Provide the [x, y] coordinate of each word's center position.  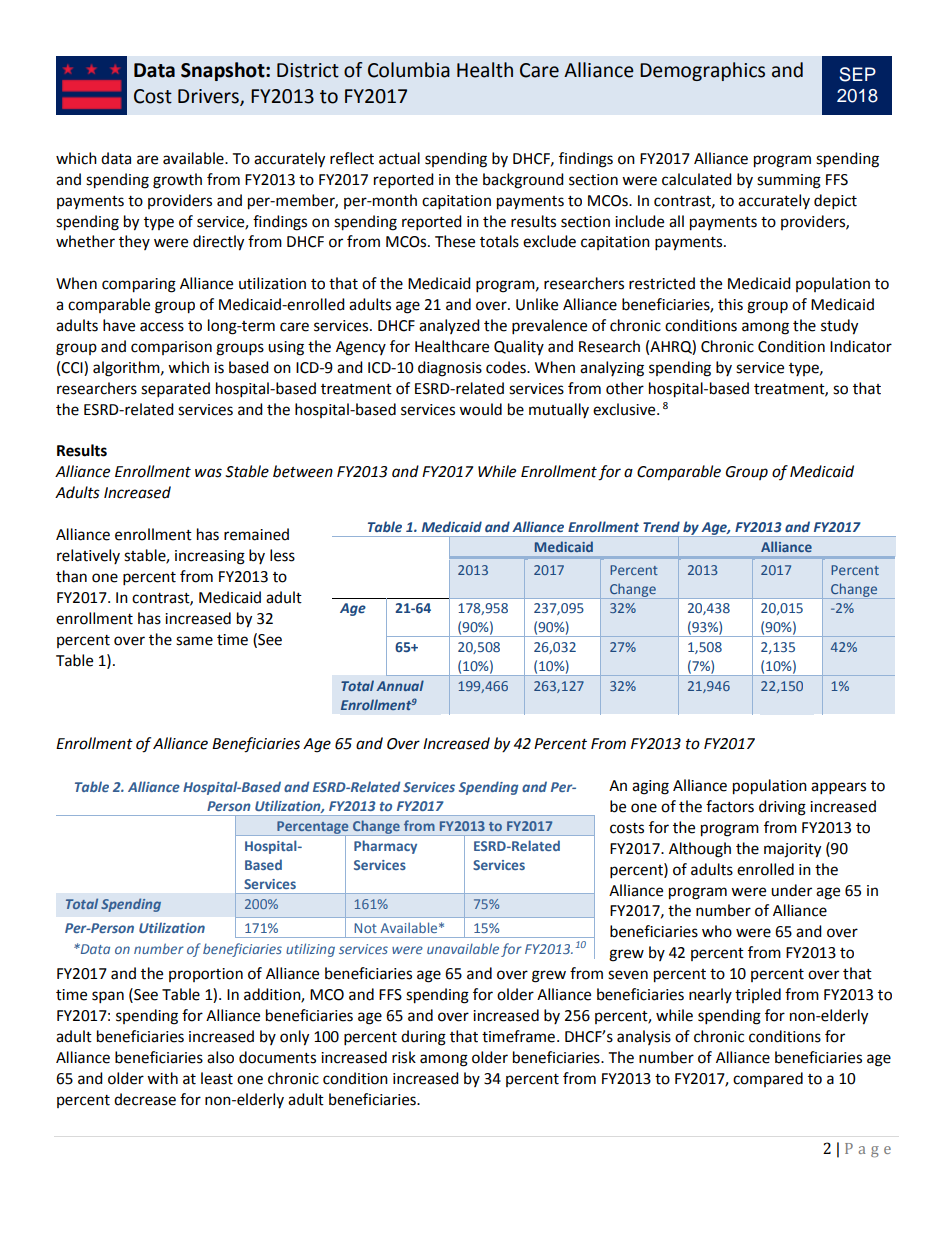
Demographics [702, 71]
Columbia [409, 70]
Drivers [209, 97]
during [423, 1038]
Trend [661, 526]
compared [768, 1079]
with [162, 1078]
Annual [400, 685]
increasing [210, 557]
